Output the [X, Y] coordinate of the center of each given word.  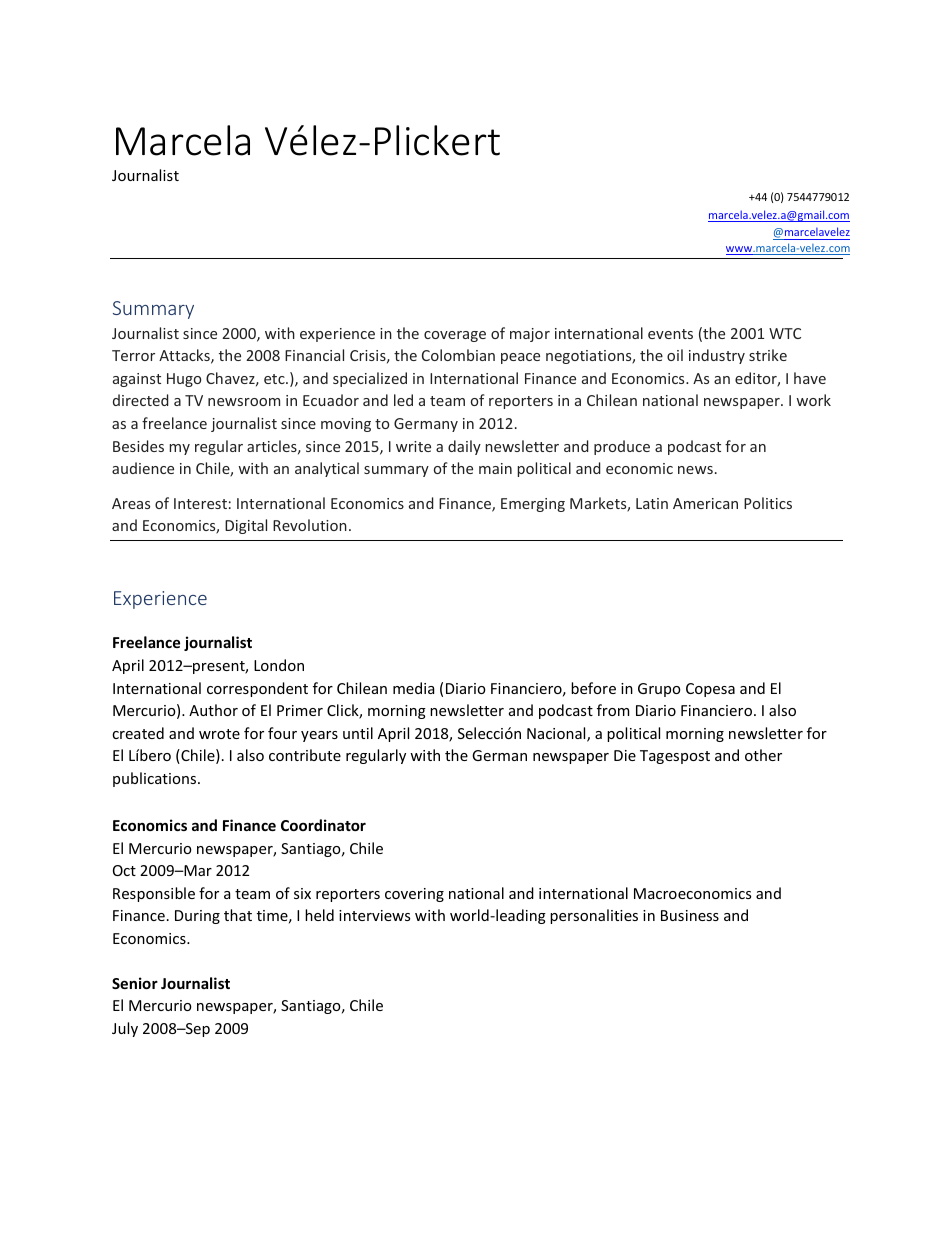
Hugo [184, 380]
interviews [374, 915]
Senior [135, 983]
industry [717, 356]
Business [690, 915]
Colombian [458, 355]
